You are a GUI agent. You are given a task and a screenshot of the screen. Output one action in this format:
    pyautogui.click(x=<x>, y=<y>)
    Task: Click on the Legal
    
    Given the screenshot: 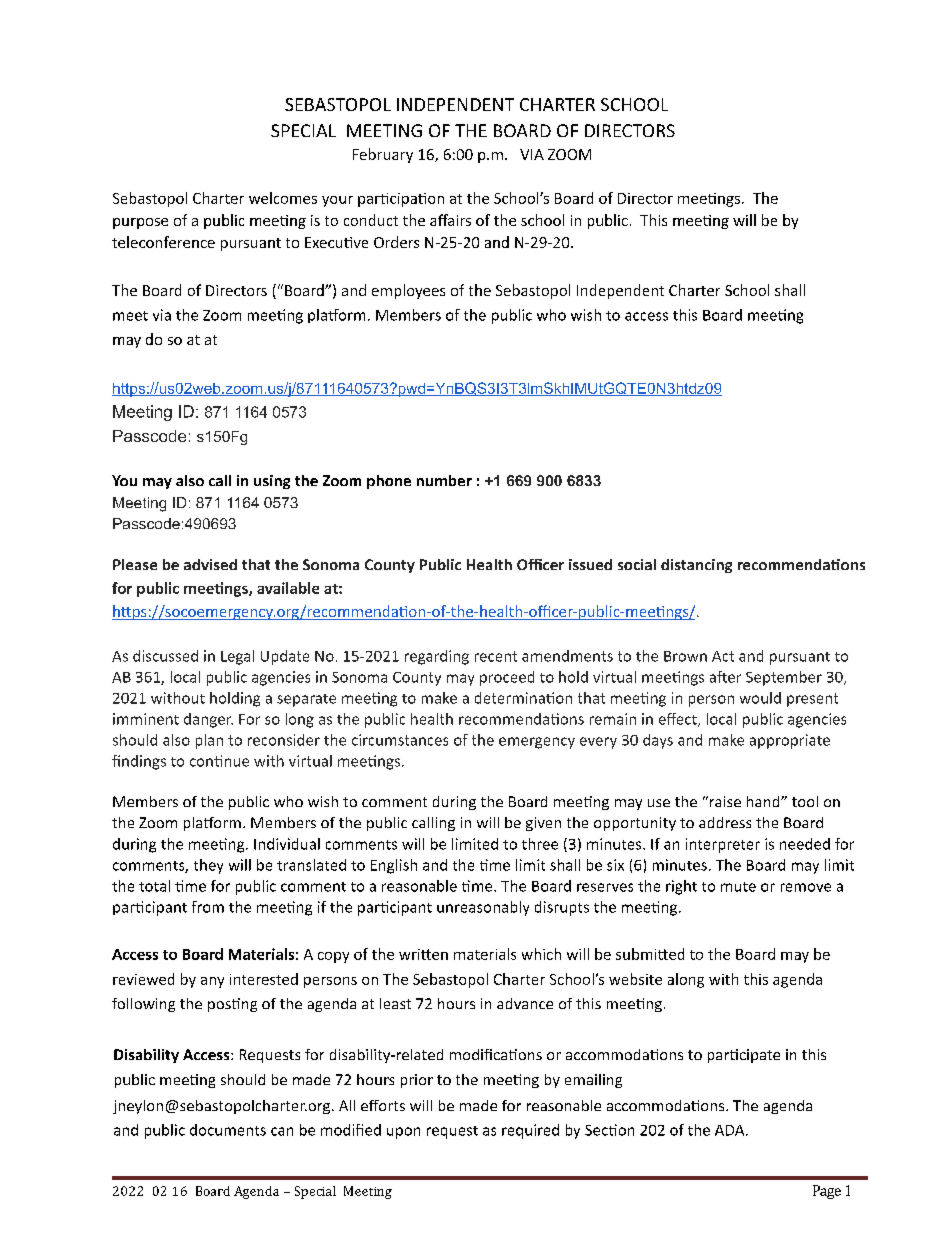 What is the action you would take?
    pyautogui.click(x=237, y=657)
